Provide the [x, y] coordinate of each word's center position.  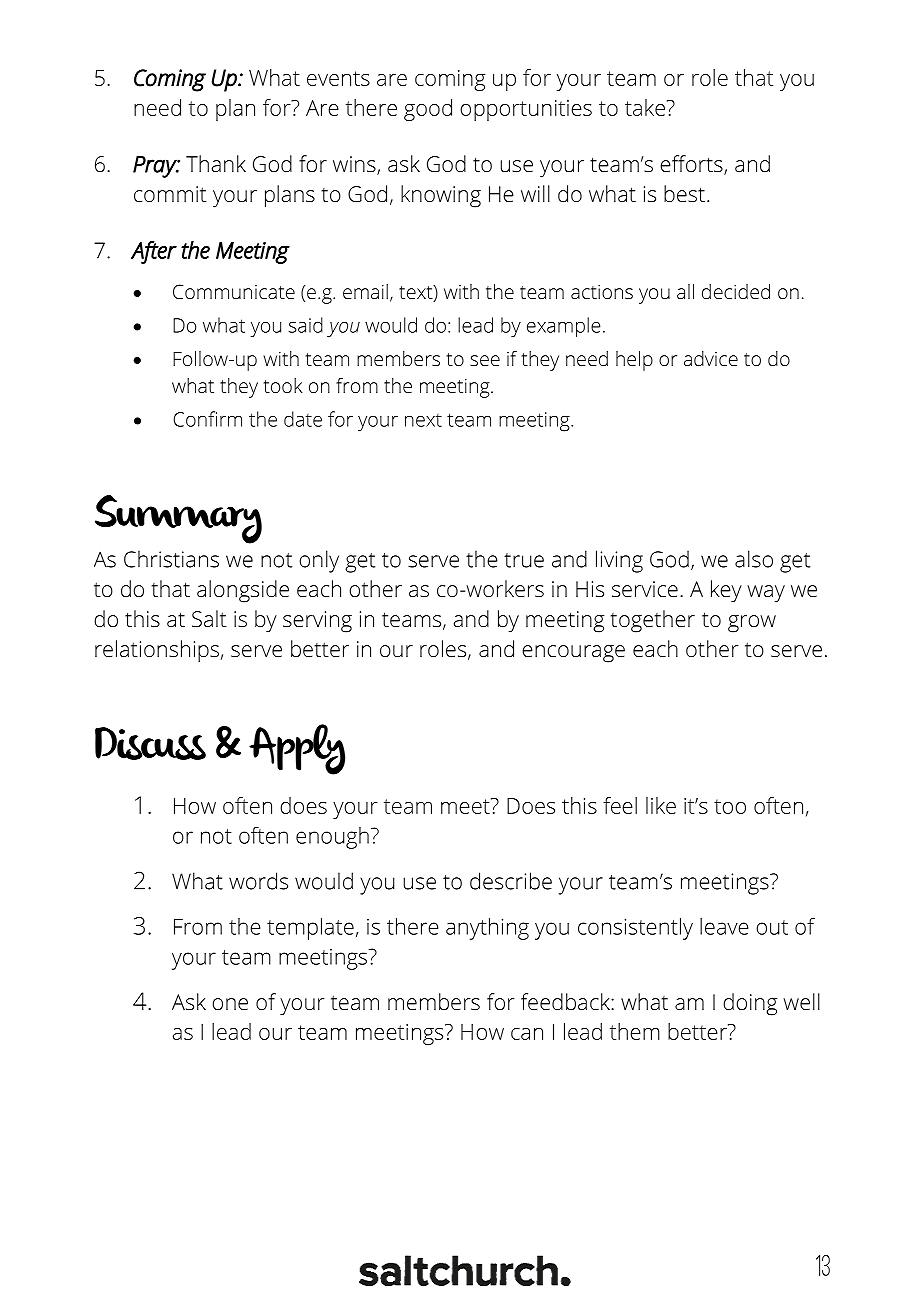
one [230, 1004]
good [428, 110]
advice [711, 358]
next [423, 420]
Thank [216, 163]
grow [752, 624]
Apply [297, 749]
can [527, 1034]
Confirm [207, 419]
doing [750, 1004]
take [645, 107]
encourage [573, 654]
